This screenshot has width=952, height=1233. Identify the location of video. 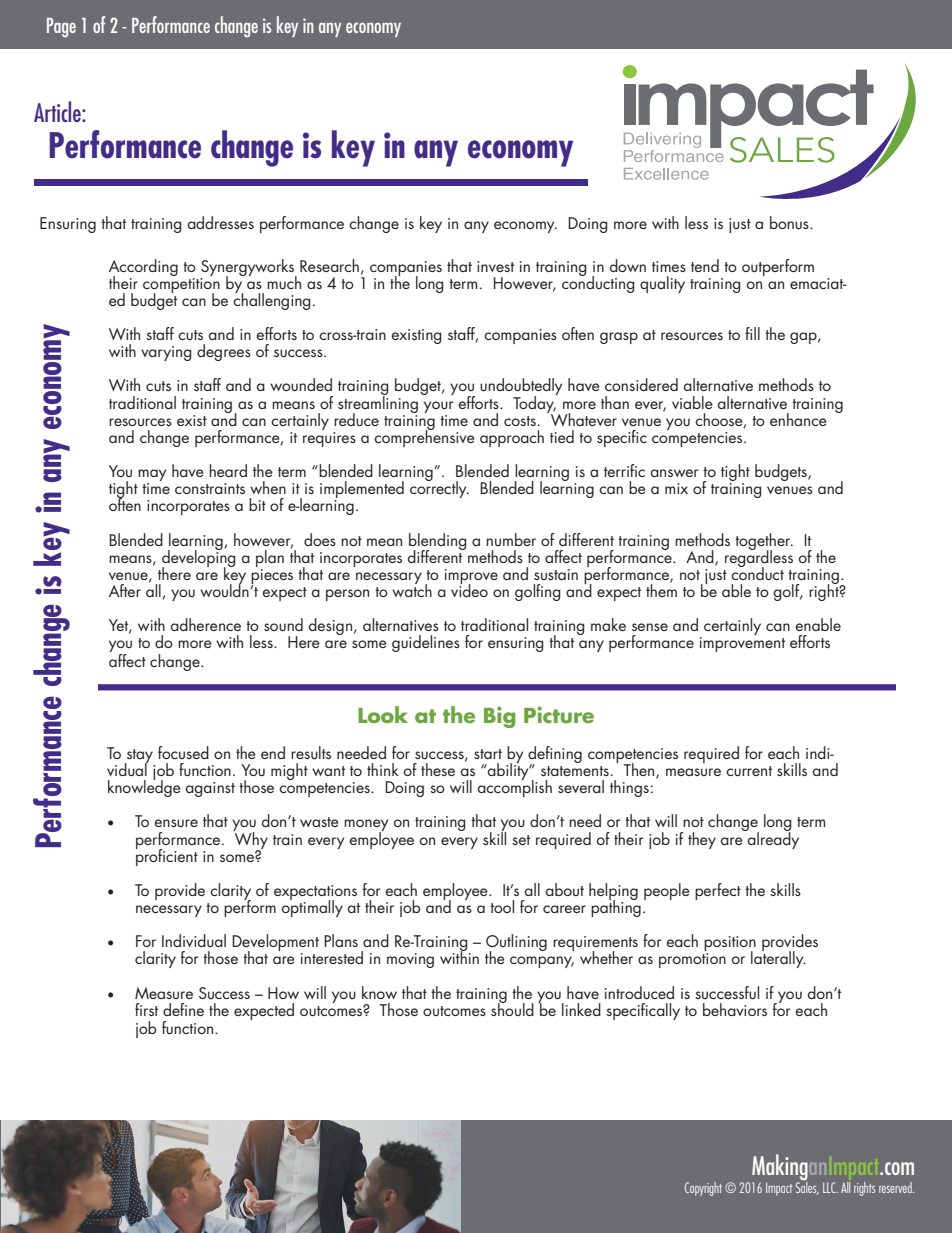
(469, 589).
